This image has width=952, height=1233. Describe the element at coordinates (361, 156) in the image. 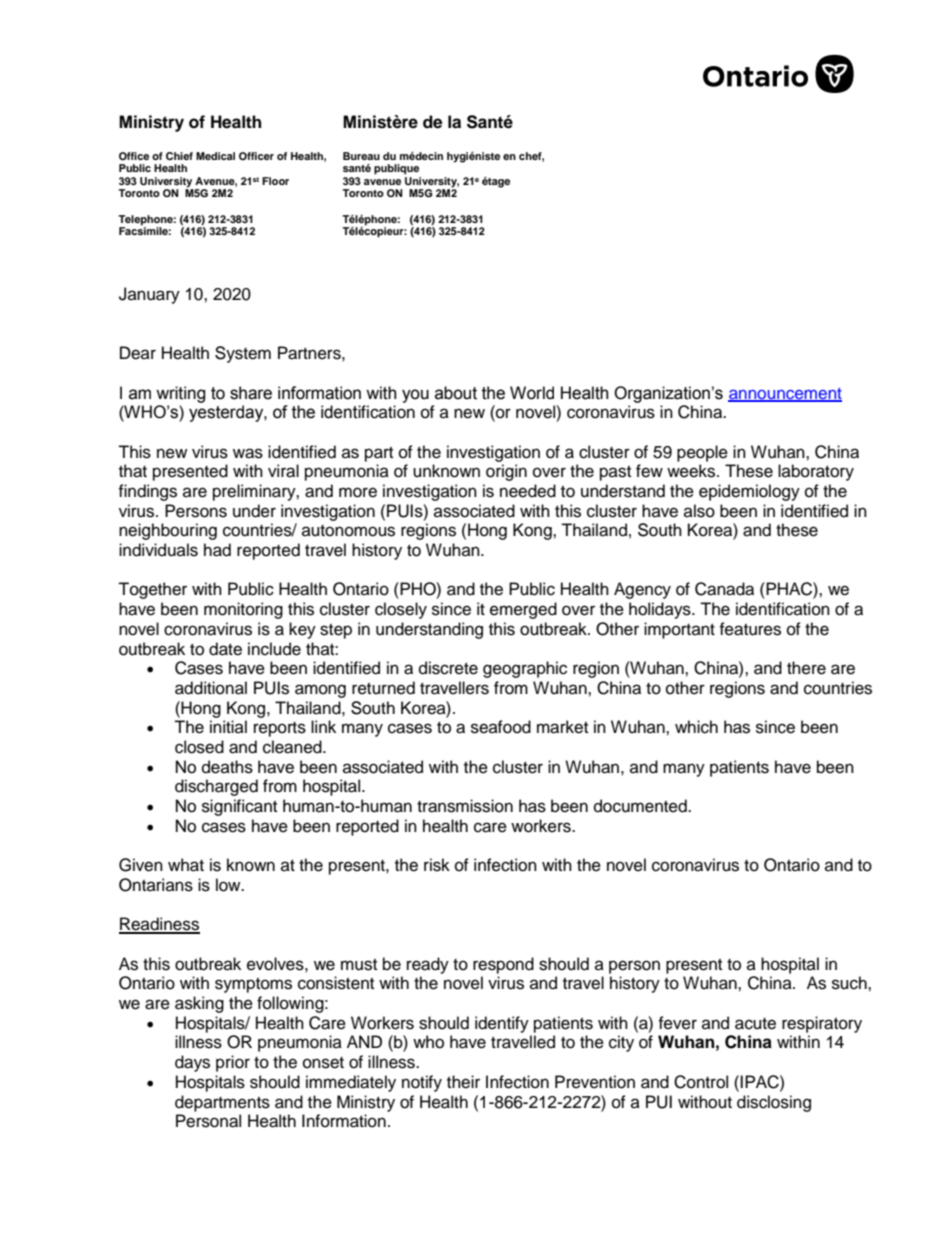

I see `Bureau` at that location.
